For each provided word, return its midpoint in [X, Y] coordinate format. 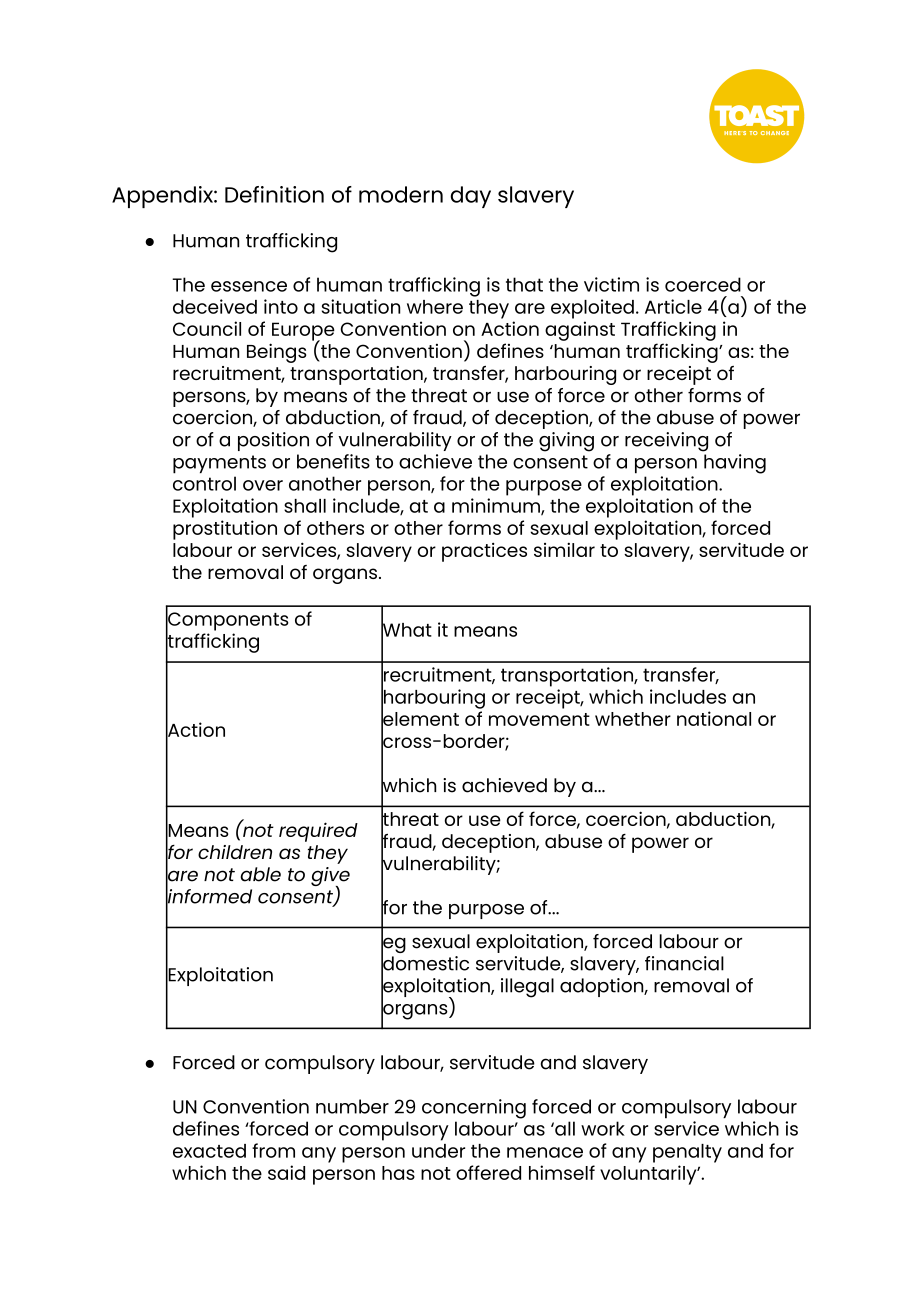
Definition [274, 194]
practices [484, 552]
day [471, 197]
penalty [687, 1153]
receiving [666, 442]
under [438, 1151]
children [235, 852]
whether [633, 719]
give [330, 878]
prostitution [225, 530]
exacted [209, 1151]
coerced [703, 284]
